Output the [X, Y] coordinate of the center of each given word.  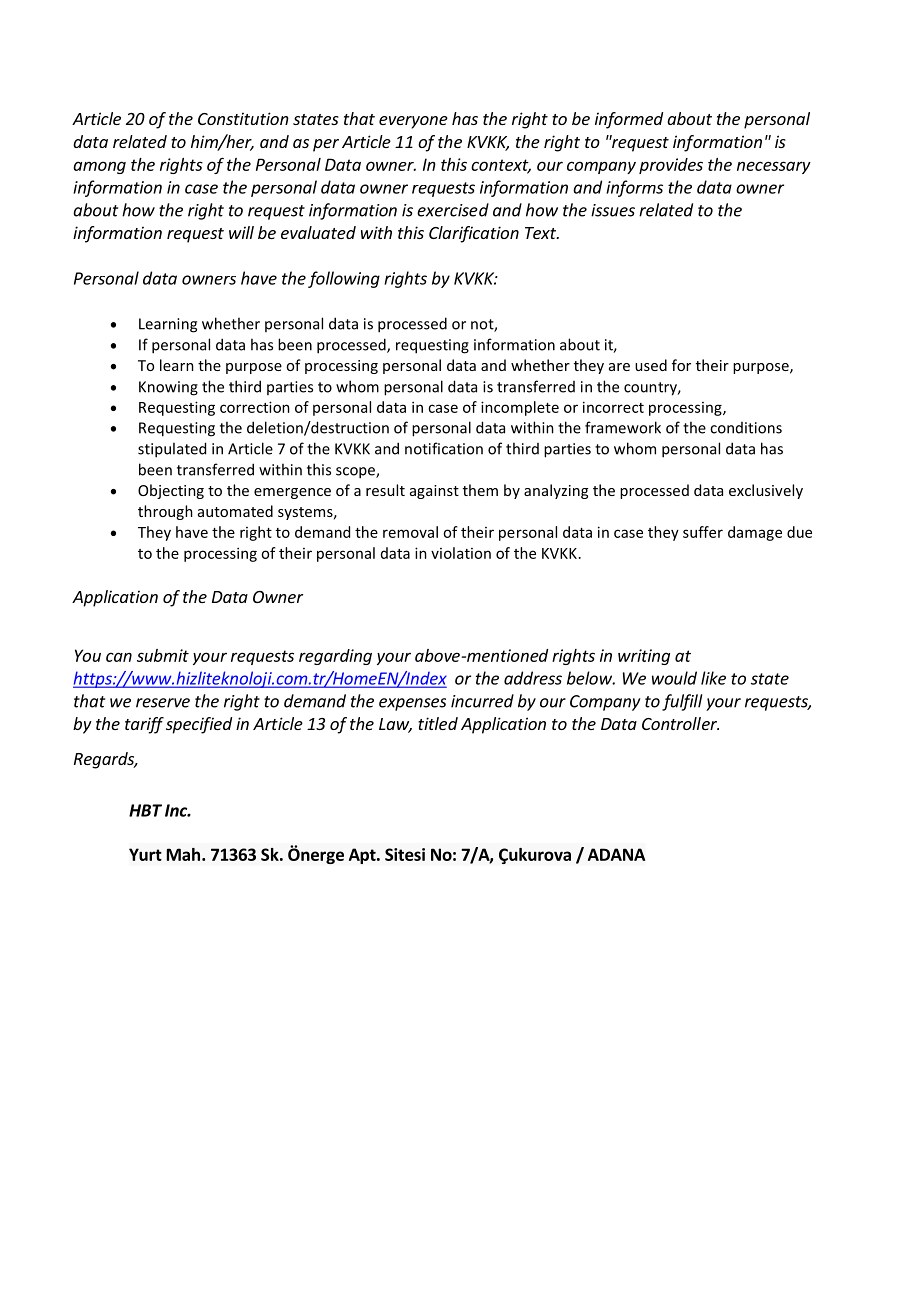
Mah [183, 854]
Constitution [243, 118]
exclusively [766, 491]
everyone [413, 122]
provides [671, 166]
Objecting [171, 491]
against [434, 492]
